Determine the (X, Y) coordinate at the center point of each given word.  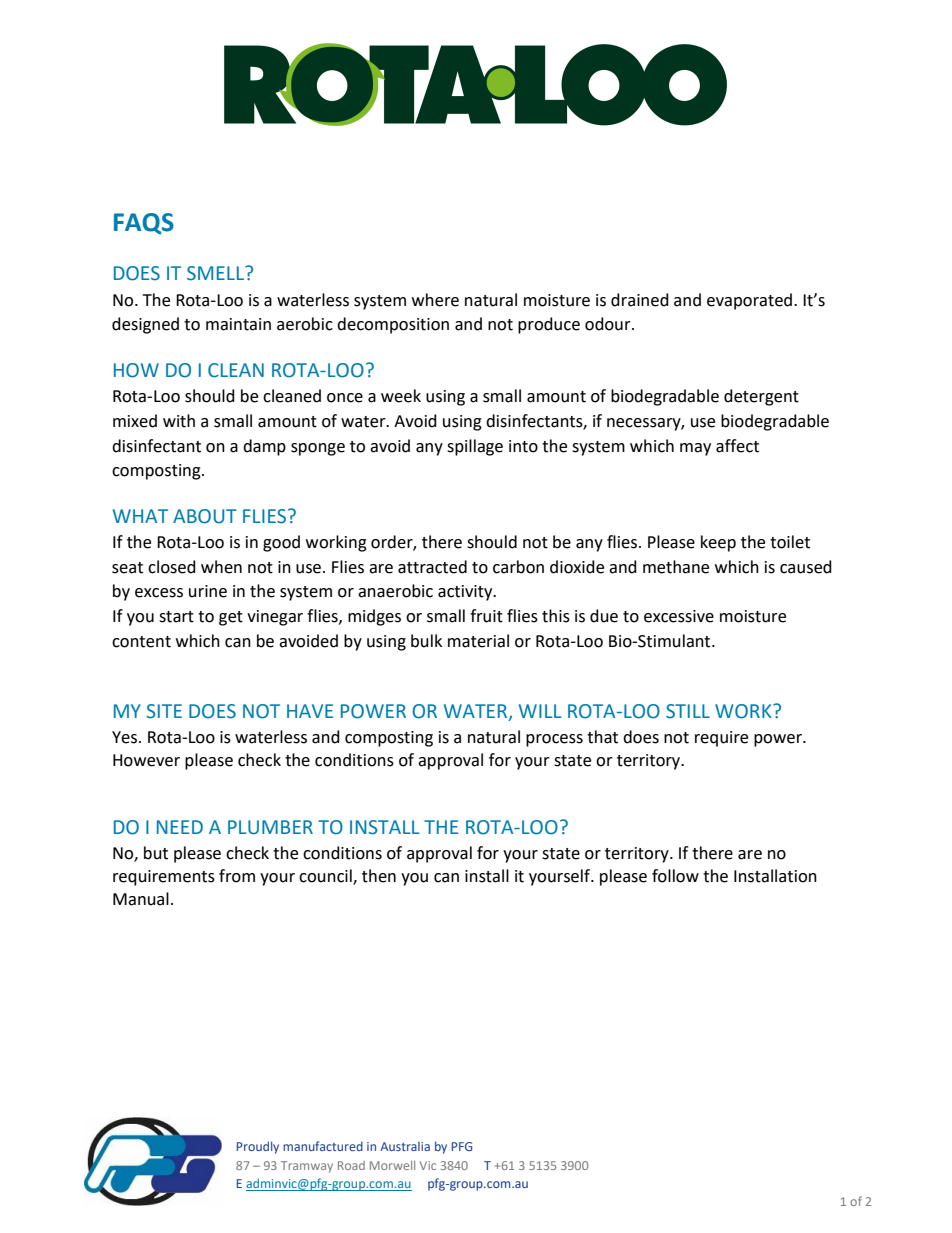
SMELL (216, 273)
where (435, 300)
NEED (180, 827)
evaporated (751, 301)
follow (675, 876)
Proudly (258, 1147)
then (379, 876)
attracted (432, 567)
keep (718, 543)
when (221, 567)
